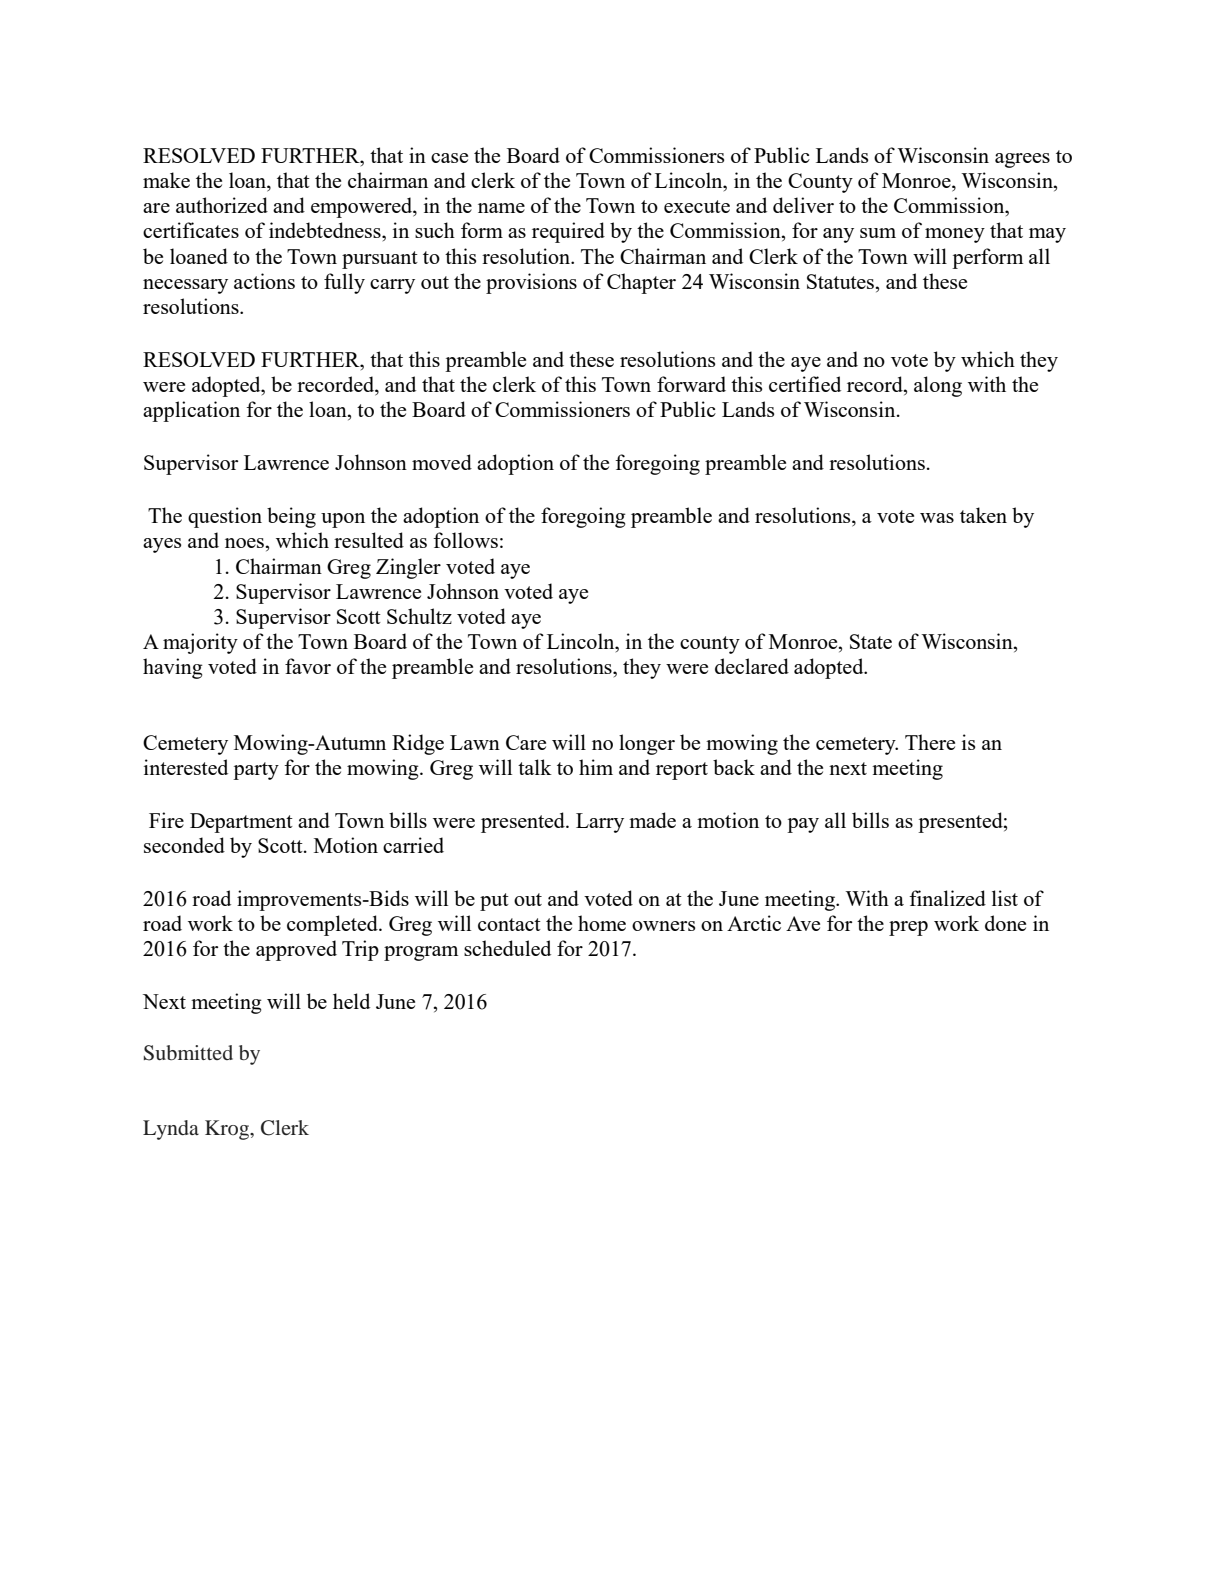 This screenshot has width=1217, height=1575. What do you see at coordinates (691, 384) in the screenshot?
I see `forward` at bounding box center [691, 384].
